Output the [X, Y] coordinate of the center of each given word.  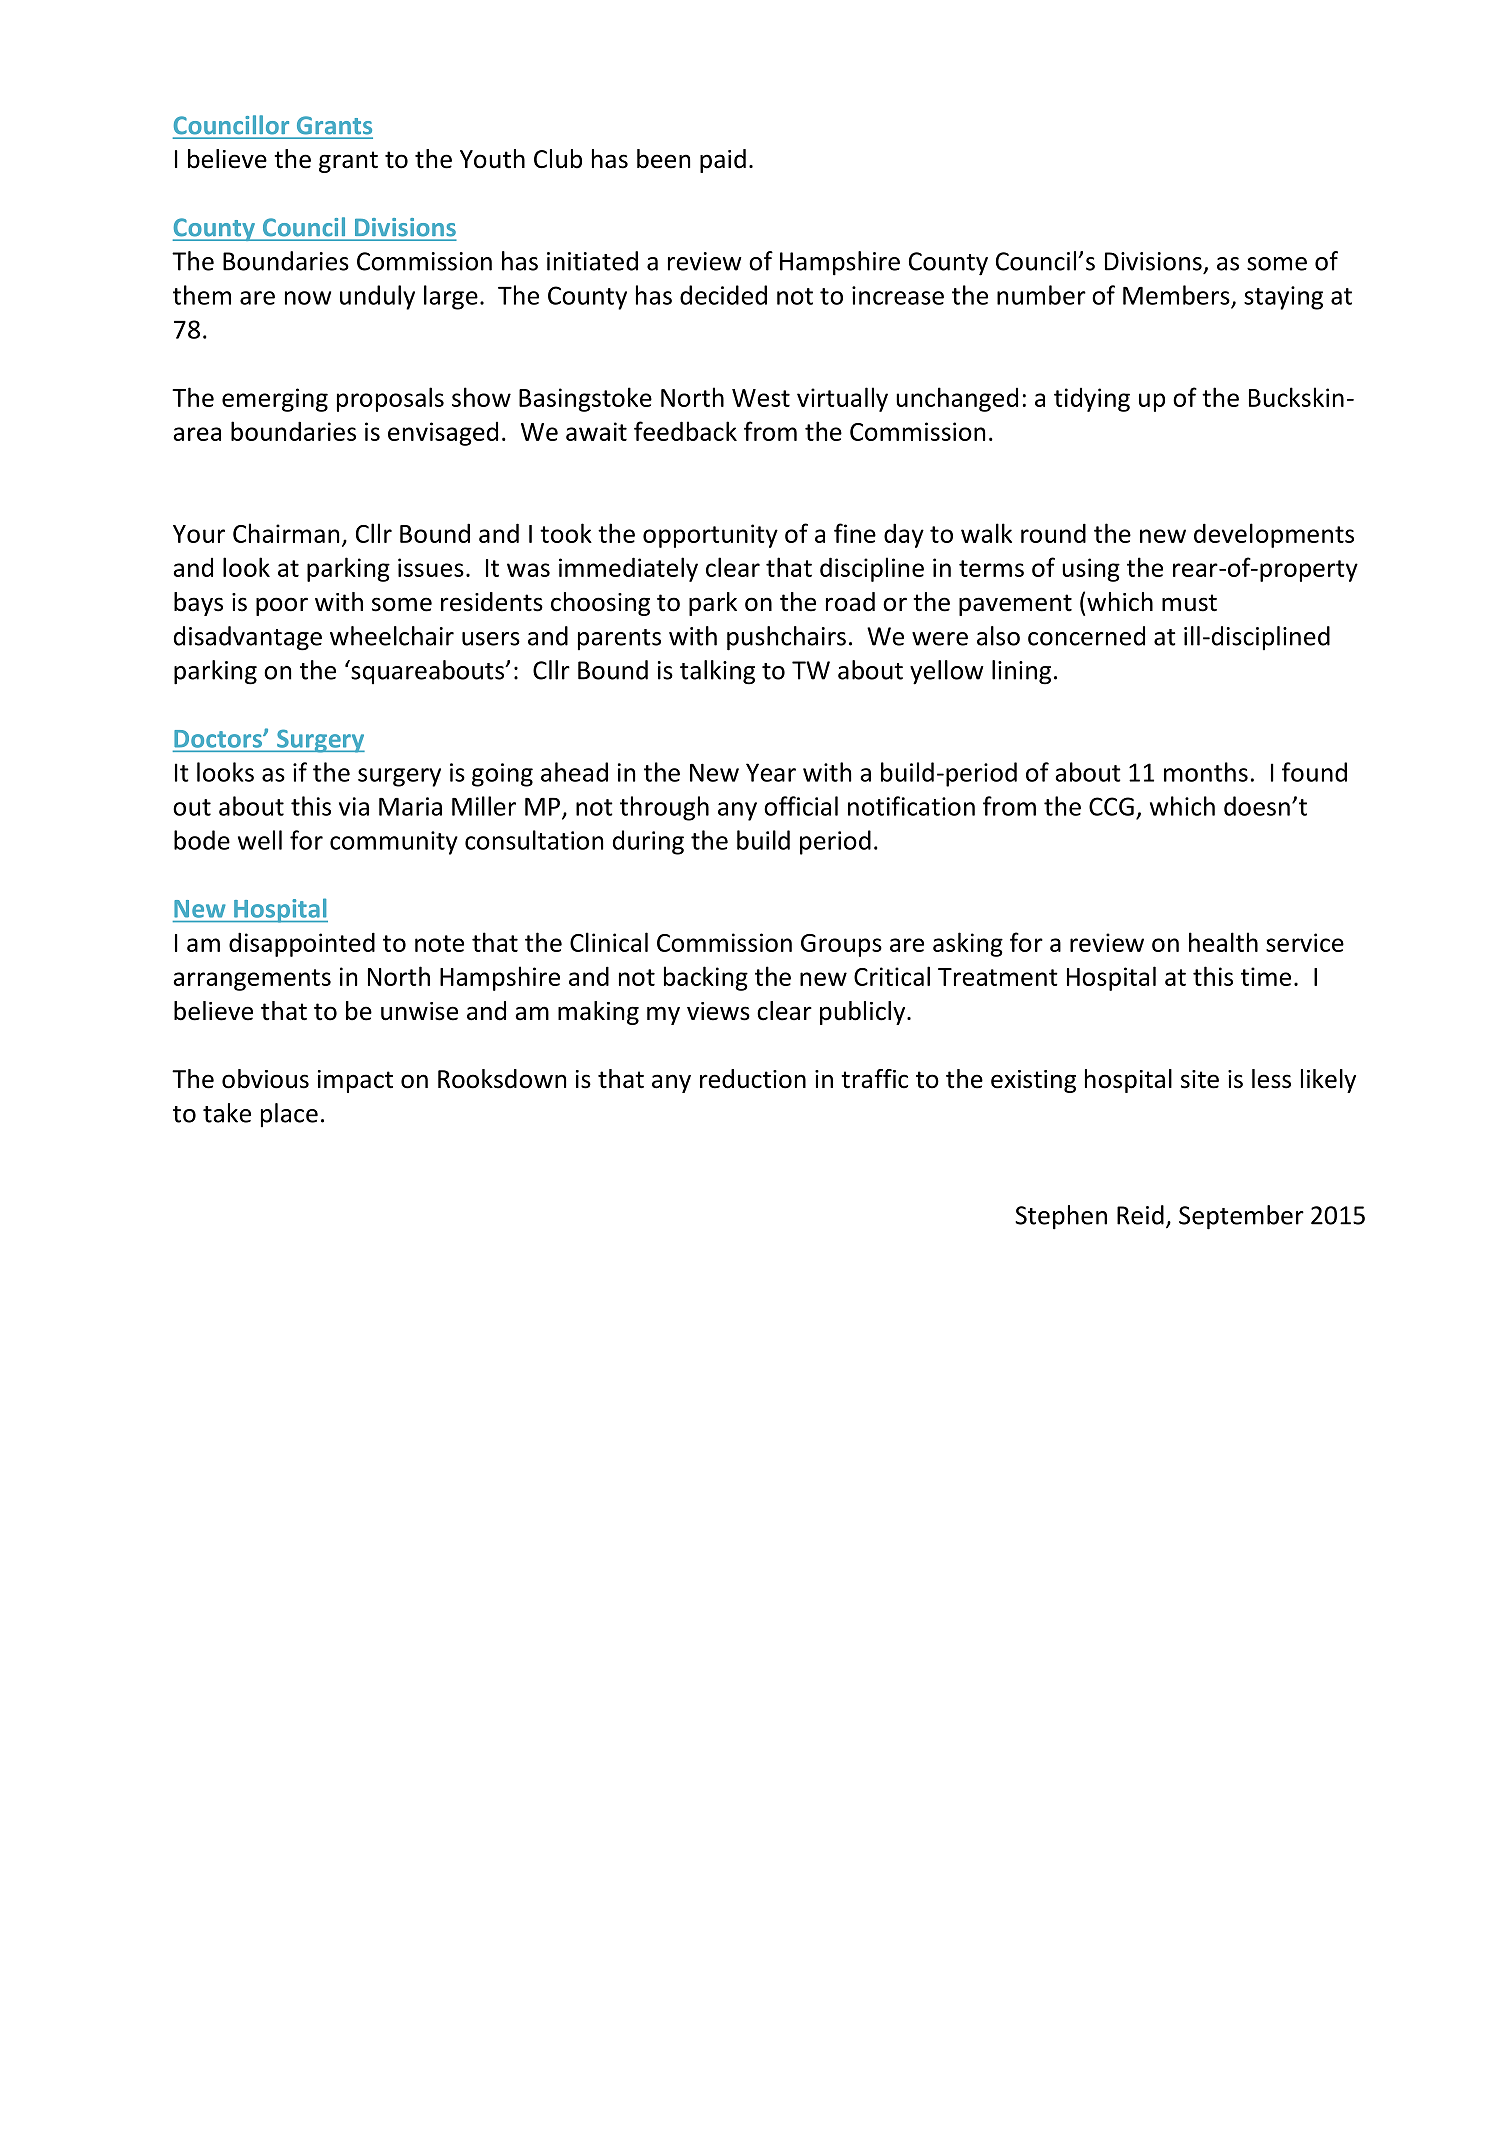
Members [1176, 295]
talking [717, 672]
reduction [753, 1079]
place [289, 1115]
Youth [492, 159]
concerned [1086, 636]
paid [723, 161]
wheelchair [392, 636]
